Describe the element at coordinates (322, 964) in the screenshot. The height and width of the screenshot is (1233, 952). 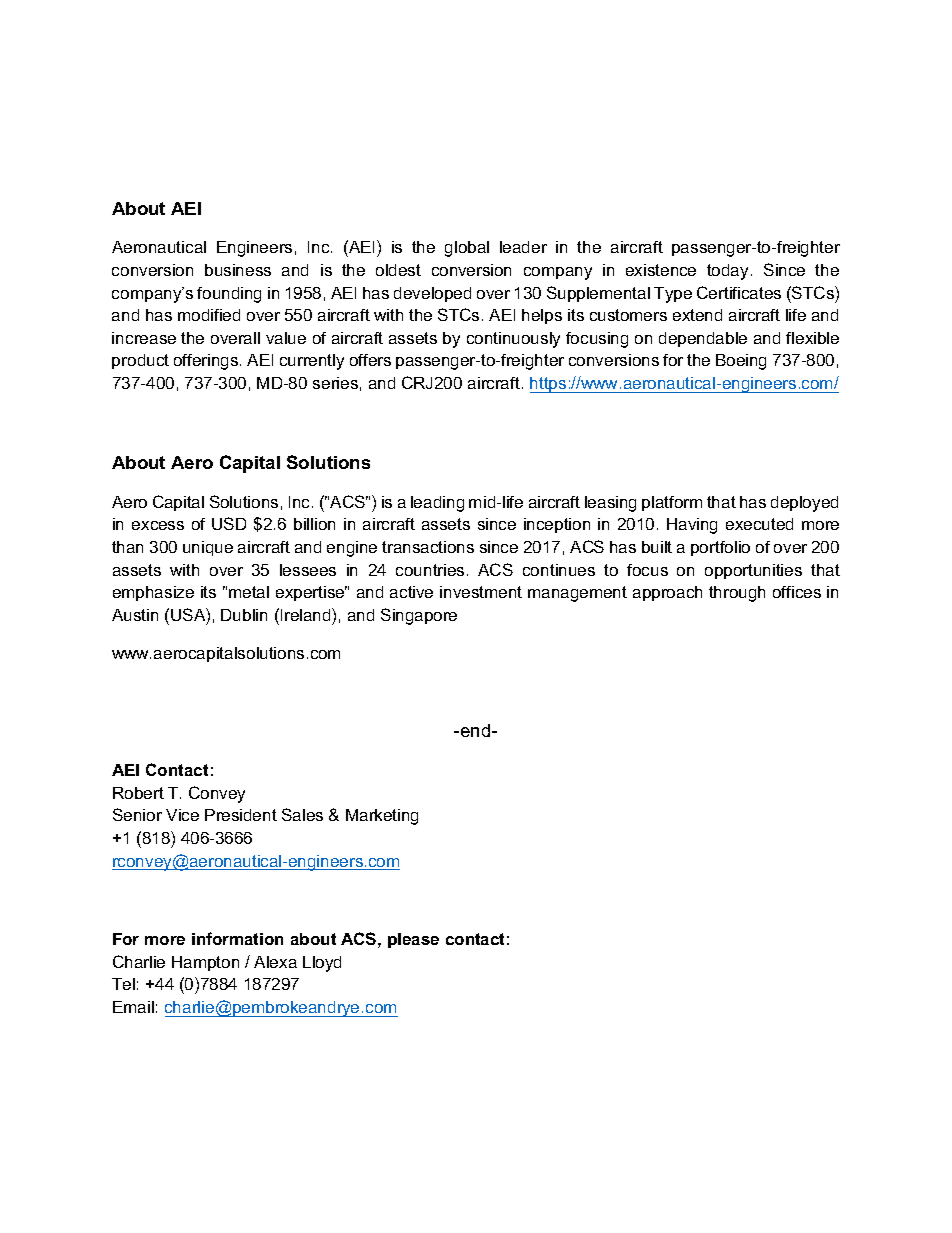
I see `Lloyd` at that location.
